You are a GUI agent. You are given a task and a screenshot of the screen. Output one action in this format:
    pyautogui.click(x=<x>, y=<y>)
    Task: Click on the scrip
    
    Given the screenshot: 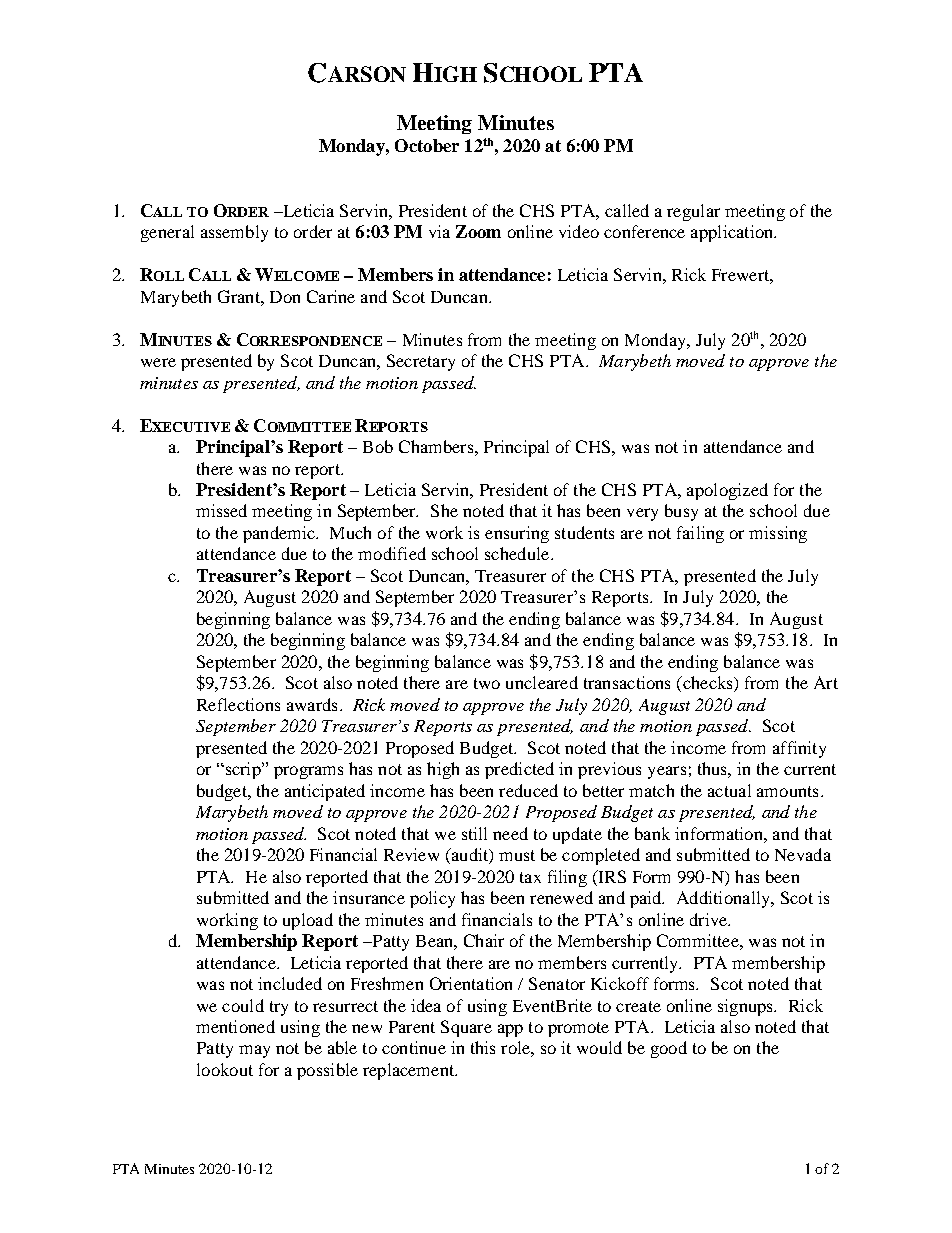 What is the action you would take?
    pyautogui.click(x=243, y=770)
